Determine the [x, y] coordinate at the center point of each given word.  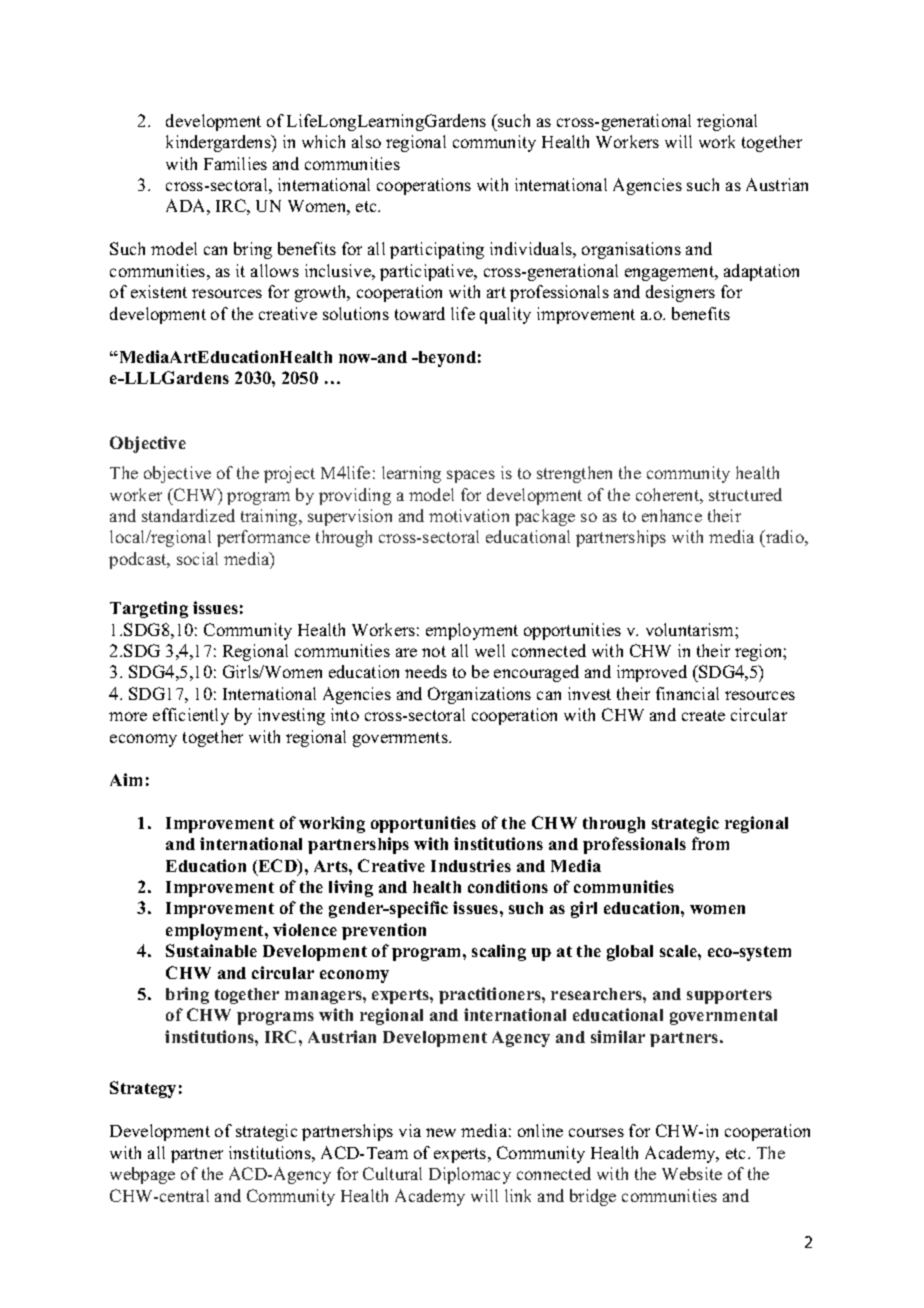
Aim [126, 779]
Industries [471, 865]
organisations [631, 250]
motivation [469, 515]
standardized [188, 515]
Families [235, 163]
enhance [672, 515]
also [366, 141]
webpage [142, 1175]
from [710, 843]
